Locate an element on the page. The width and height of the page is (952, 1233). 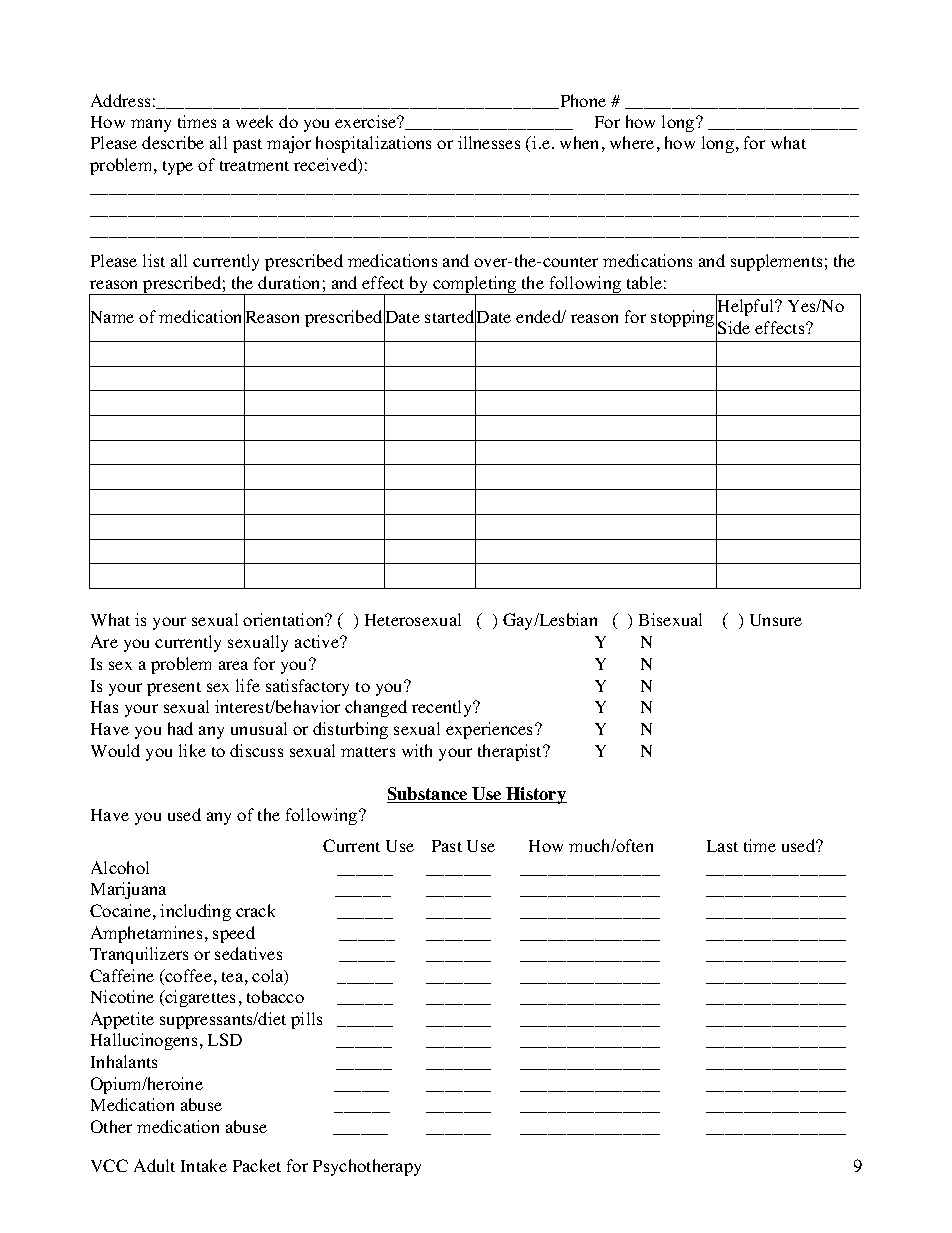
Packet is located at coordinates (257, 1165).
